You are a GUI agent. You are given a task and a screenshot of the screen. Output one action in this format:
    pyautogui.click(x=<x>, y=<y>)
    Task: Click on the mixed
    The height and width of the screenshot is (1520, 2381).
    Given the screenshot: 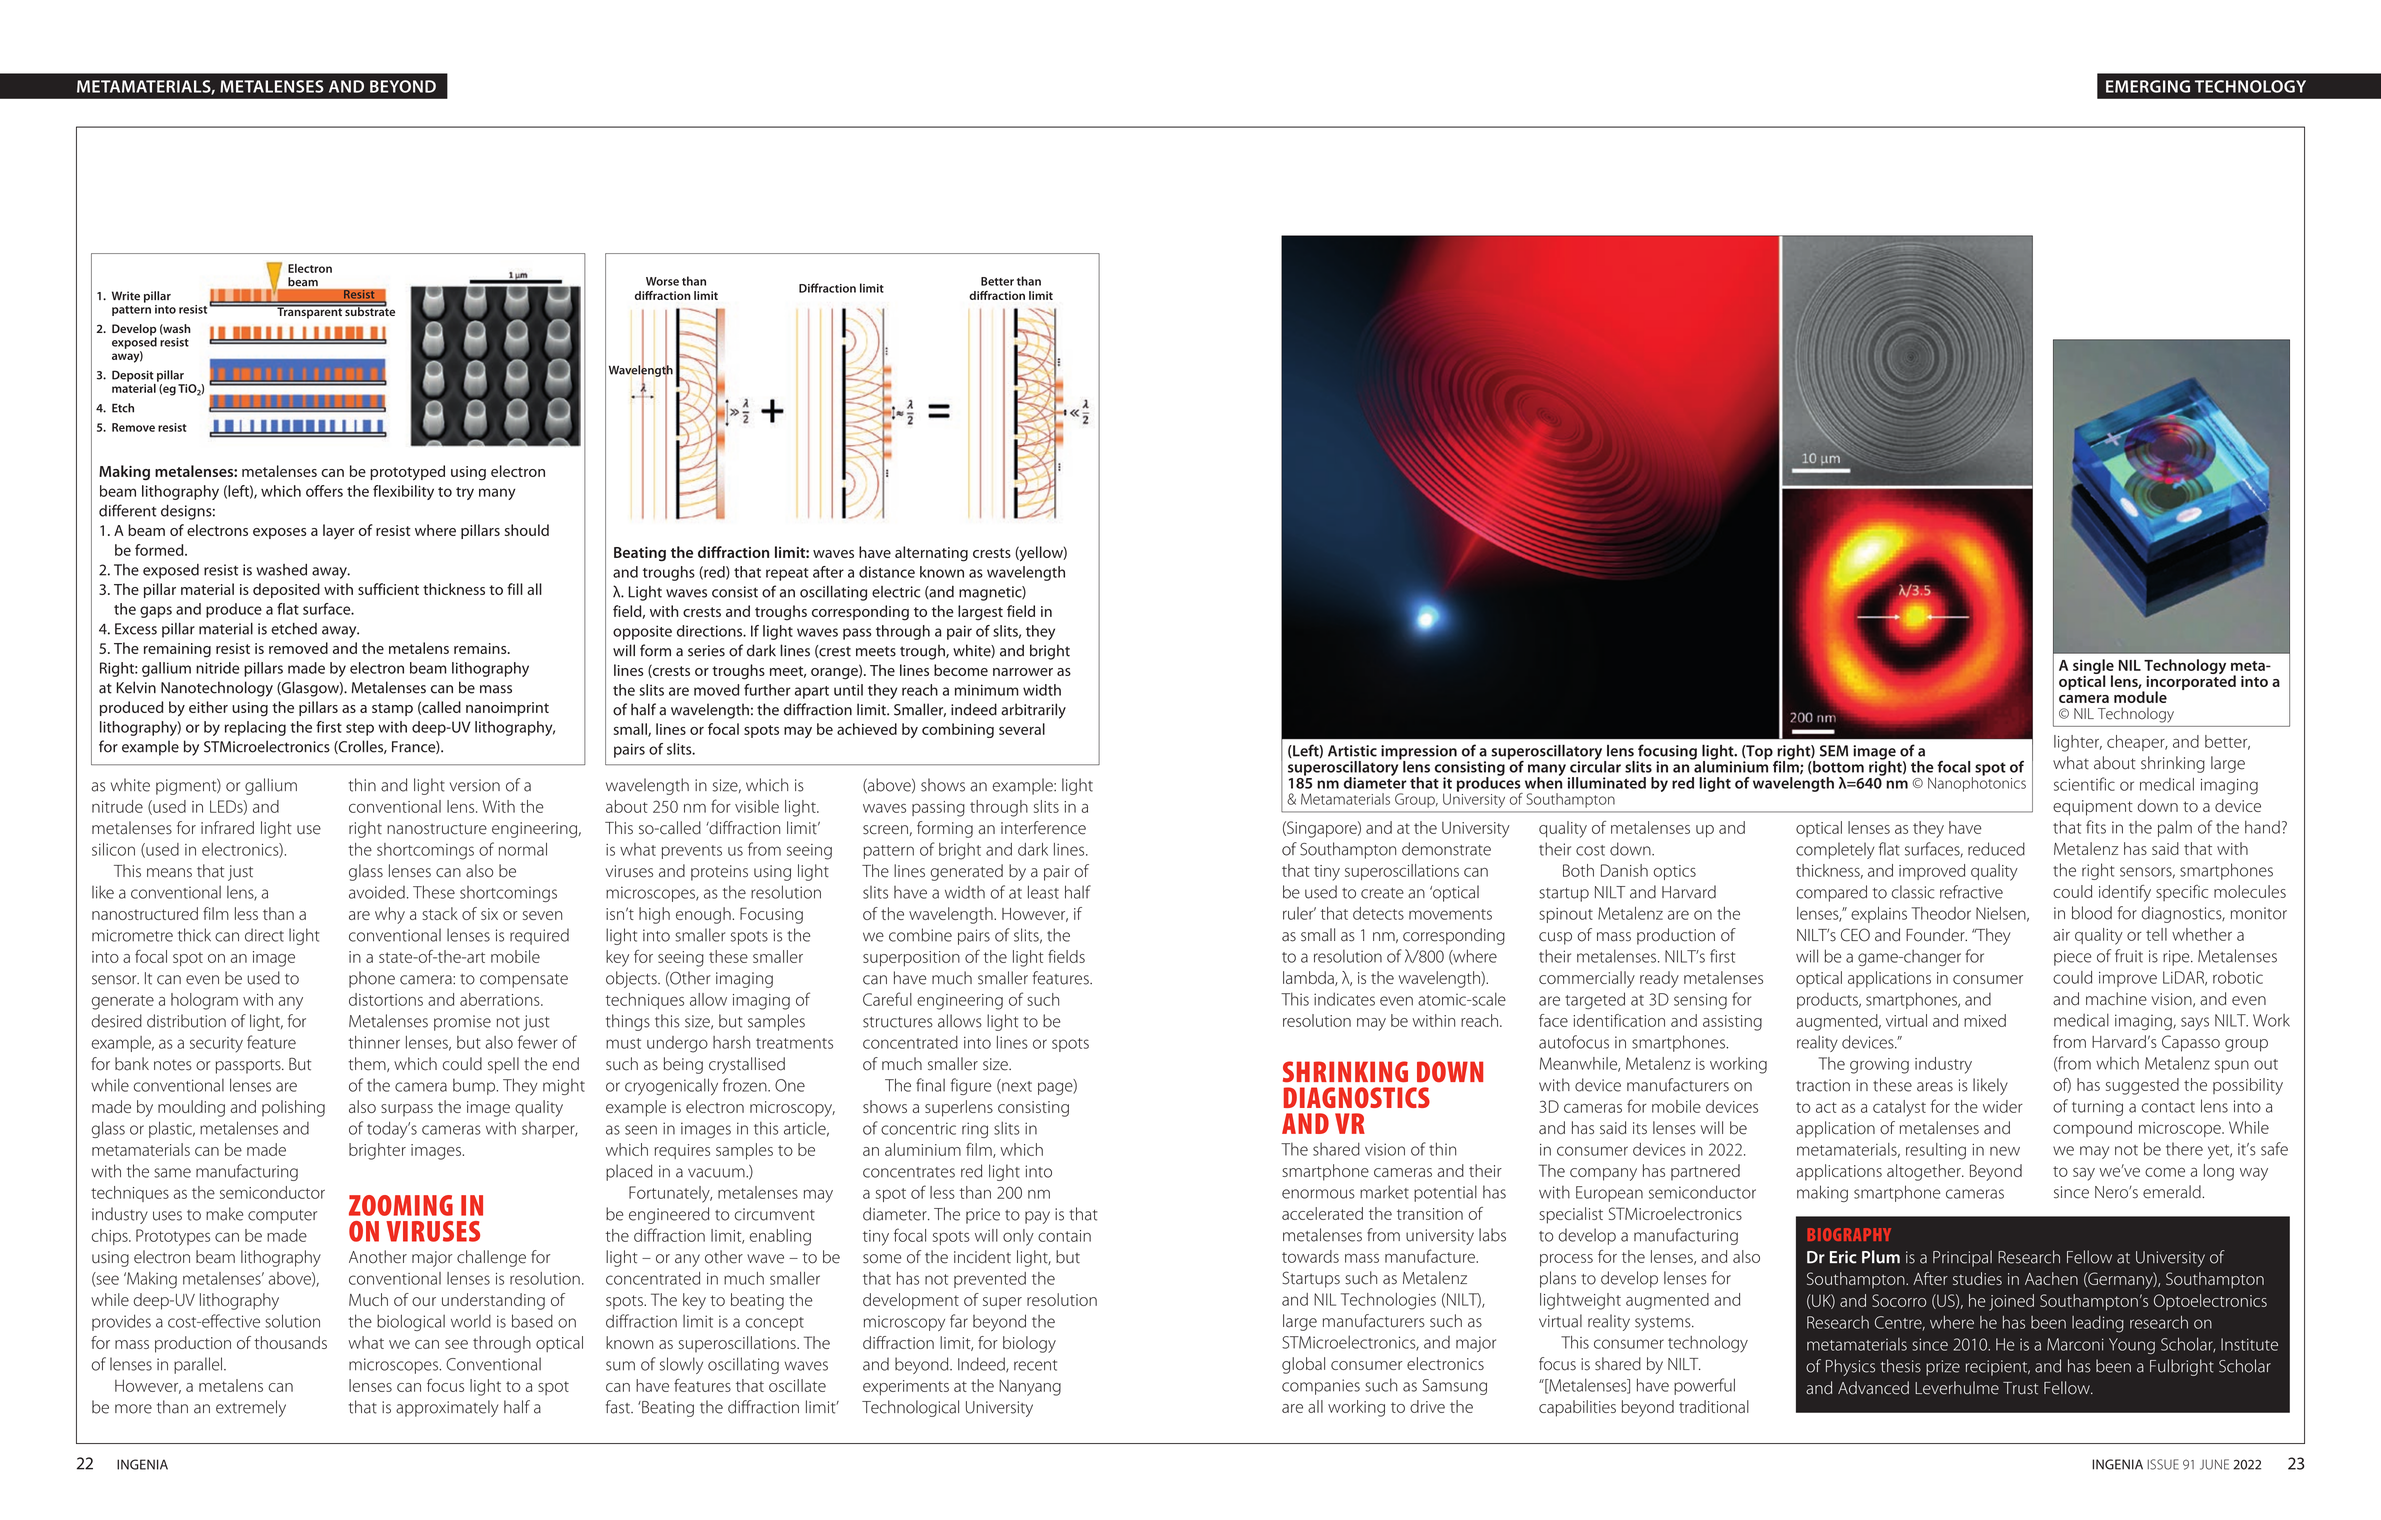 What is the action you would take?
    pyautogui.click(x=1985, y=1020)
